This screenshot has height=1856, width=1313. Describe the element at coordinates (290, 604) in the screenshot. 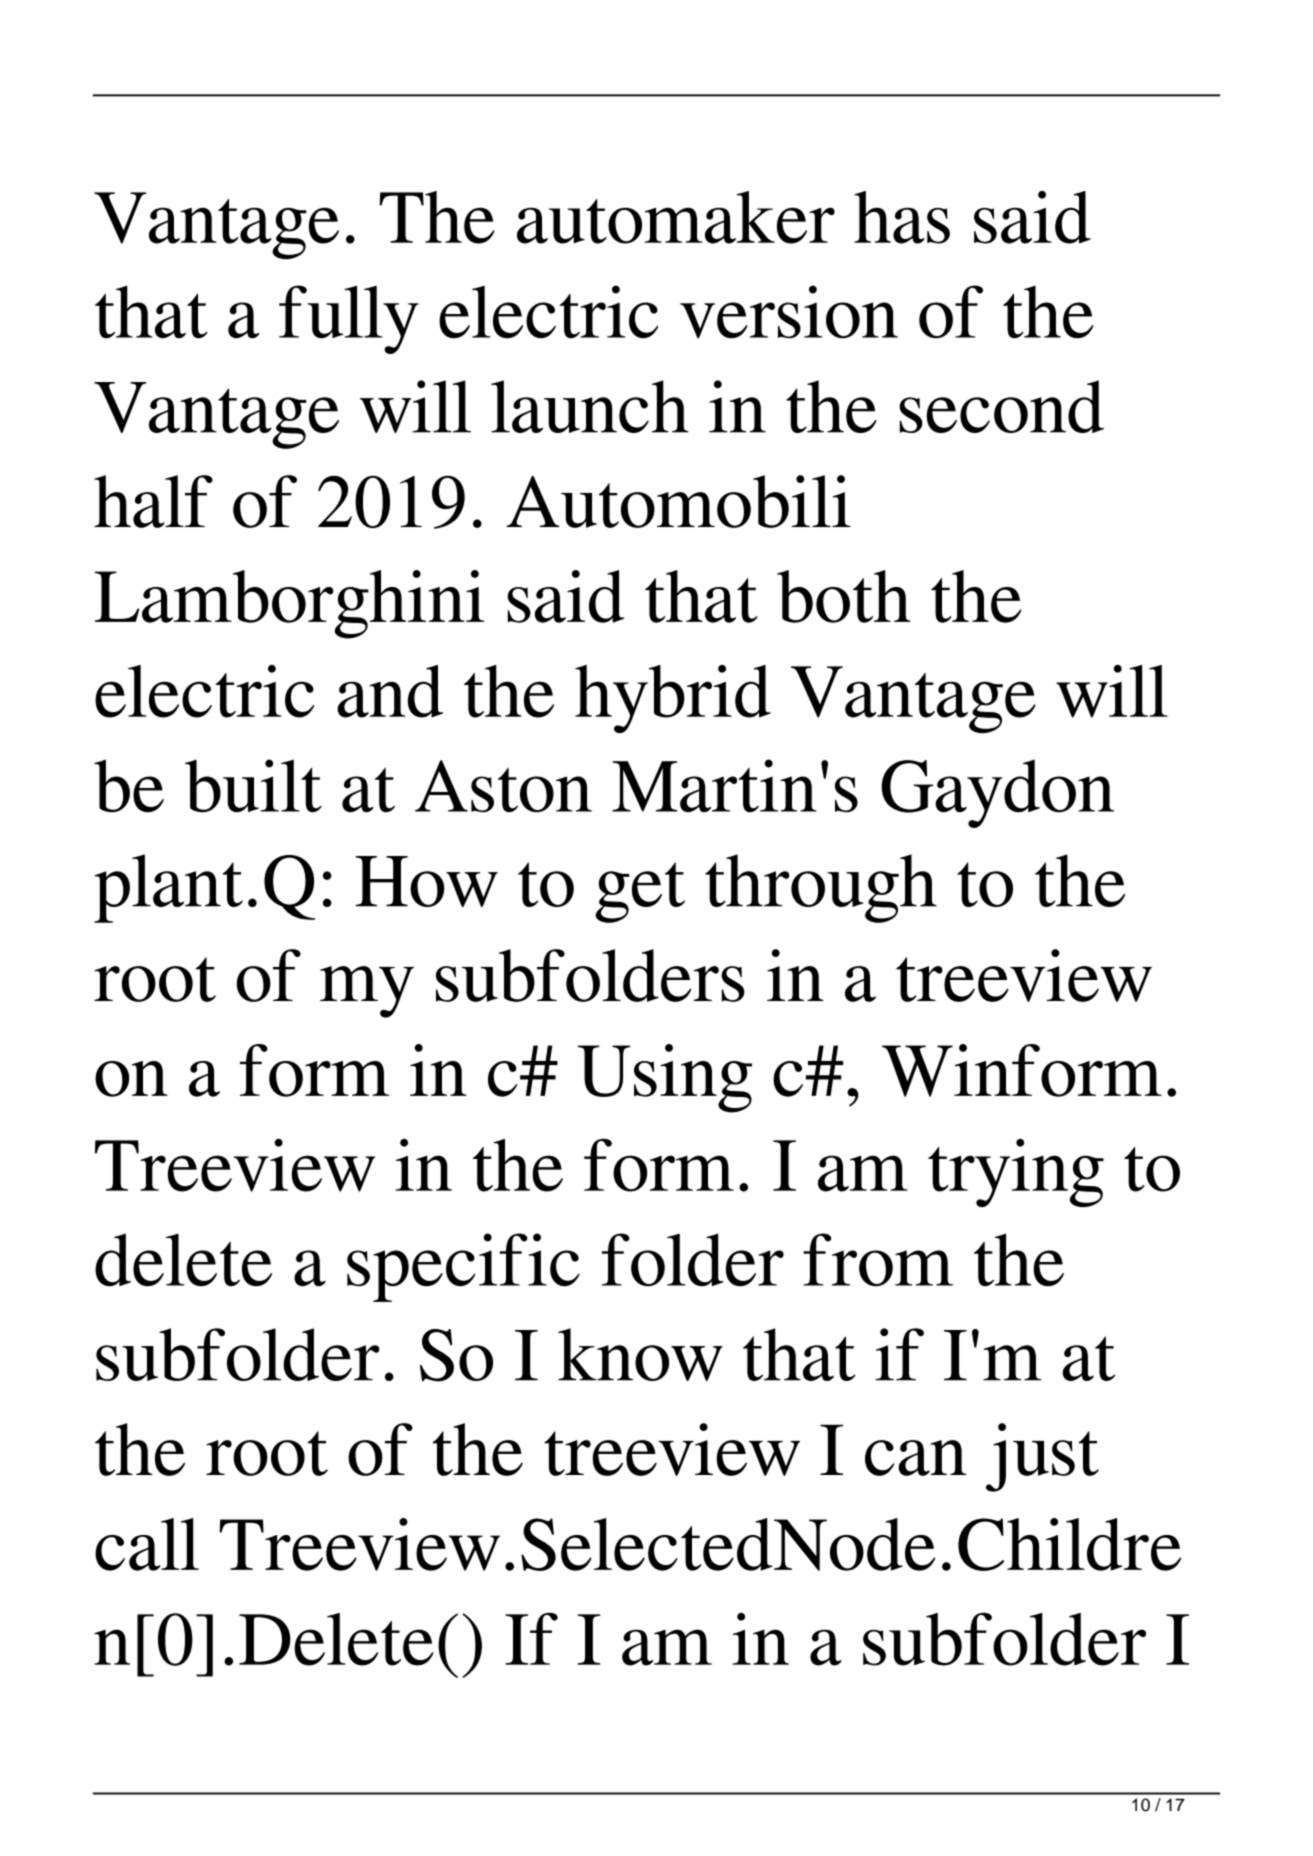

I see `Lamborghini` at that location.
